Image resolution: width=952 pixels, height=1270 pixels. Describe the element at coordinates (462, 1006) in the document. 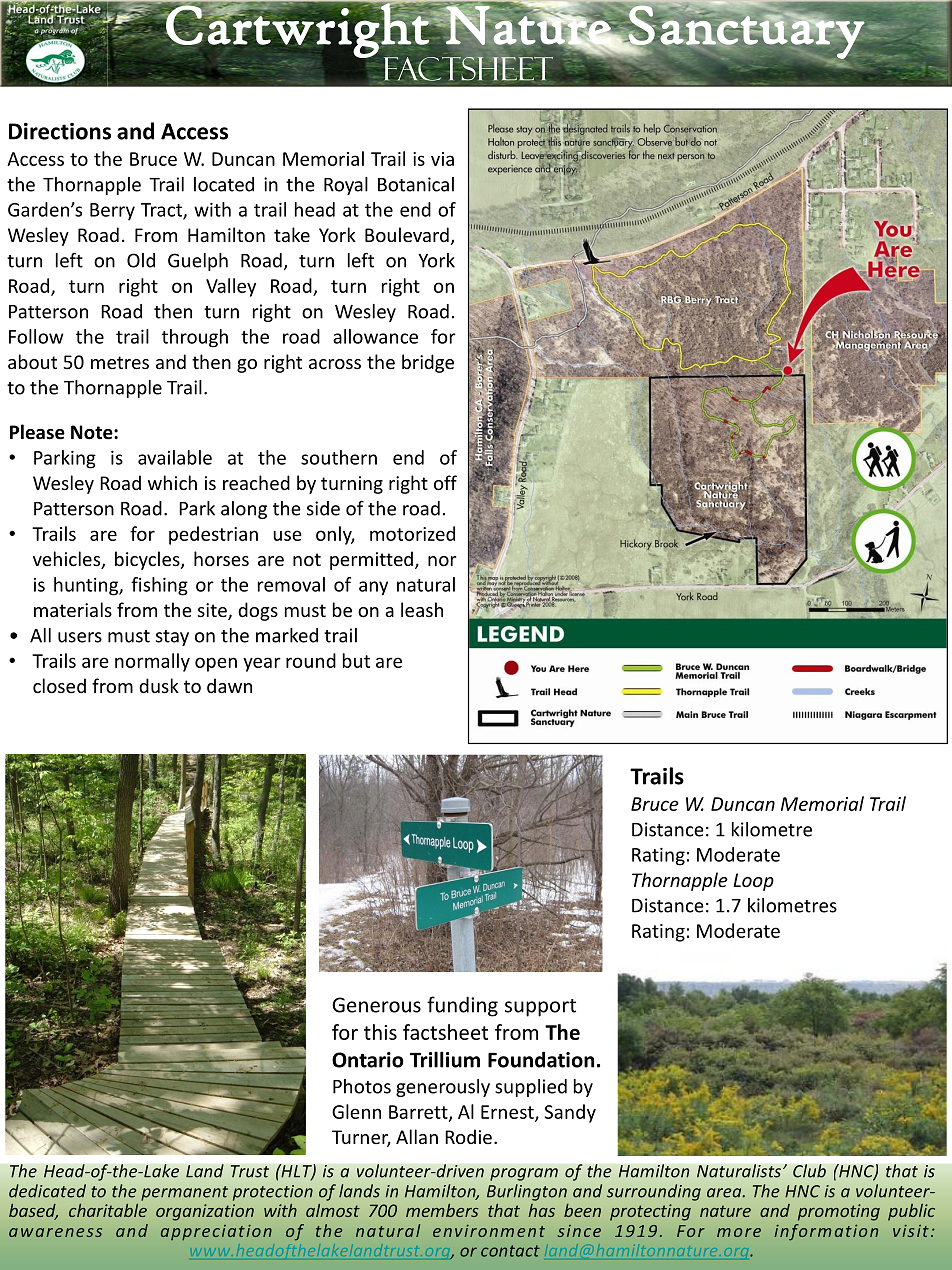

I see `funding` at that location.
